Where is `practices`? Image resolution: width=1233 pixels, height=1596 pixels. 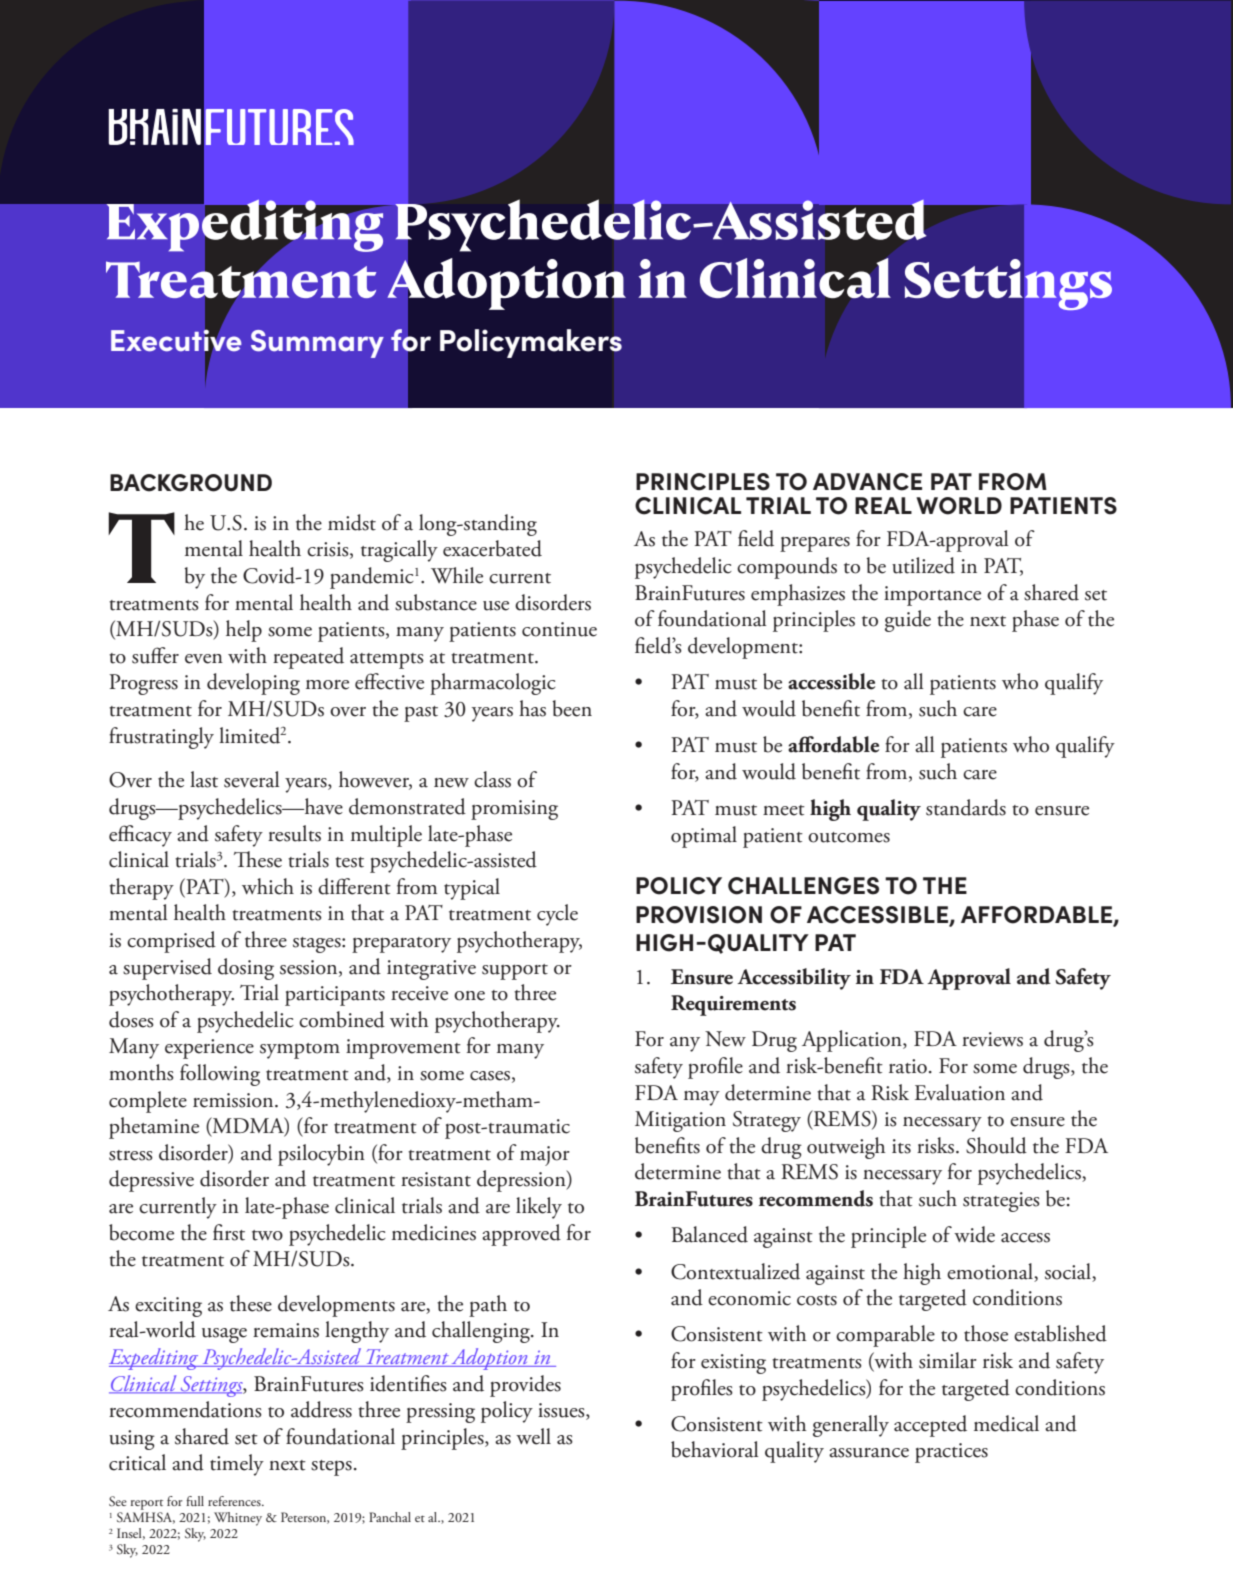 practices is located at coordinates (951, 1453).
